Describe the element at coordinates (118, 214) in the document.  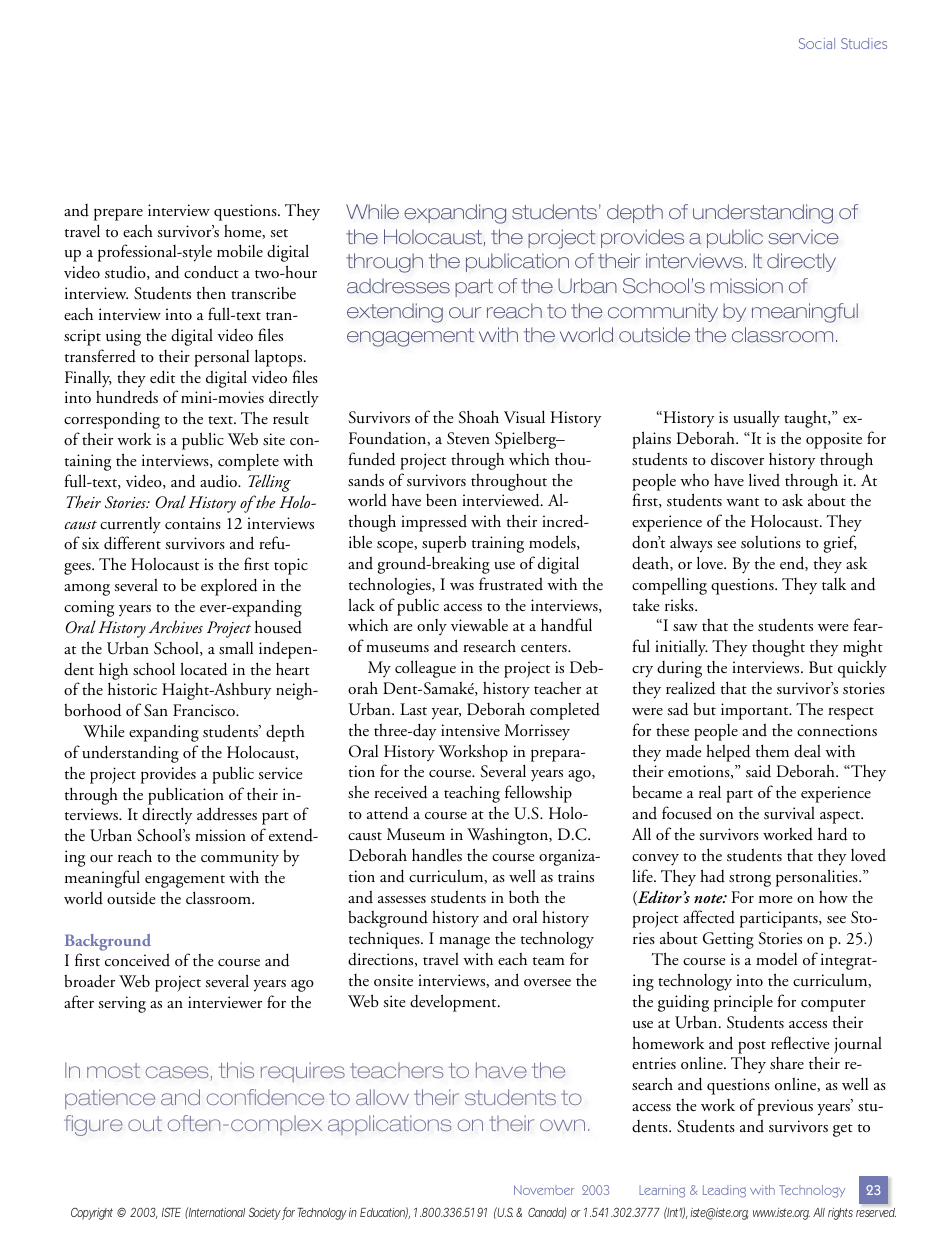
I see `prepare` at that location.
